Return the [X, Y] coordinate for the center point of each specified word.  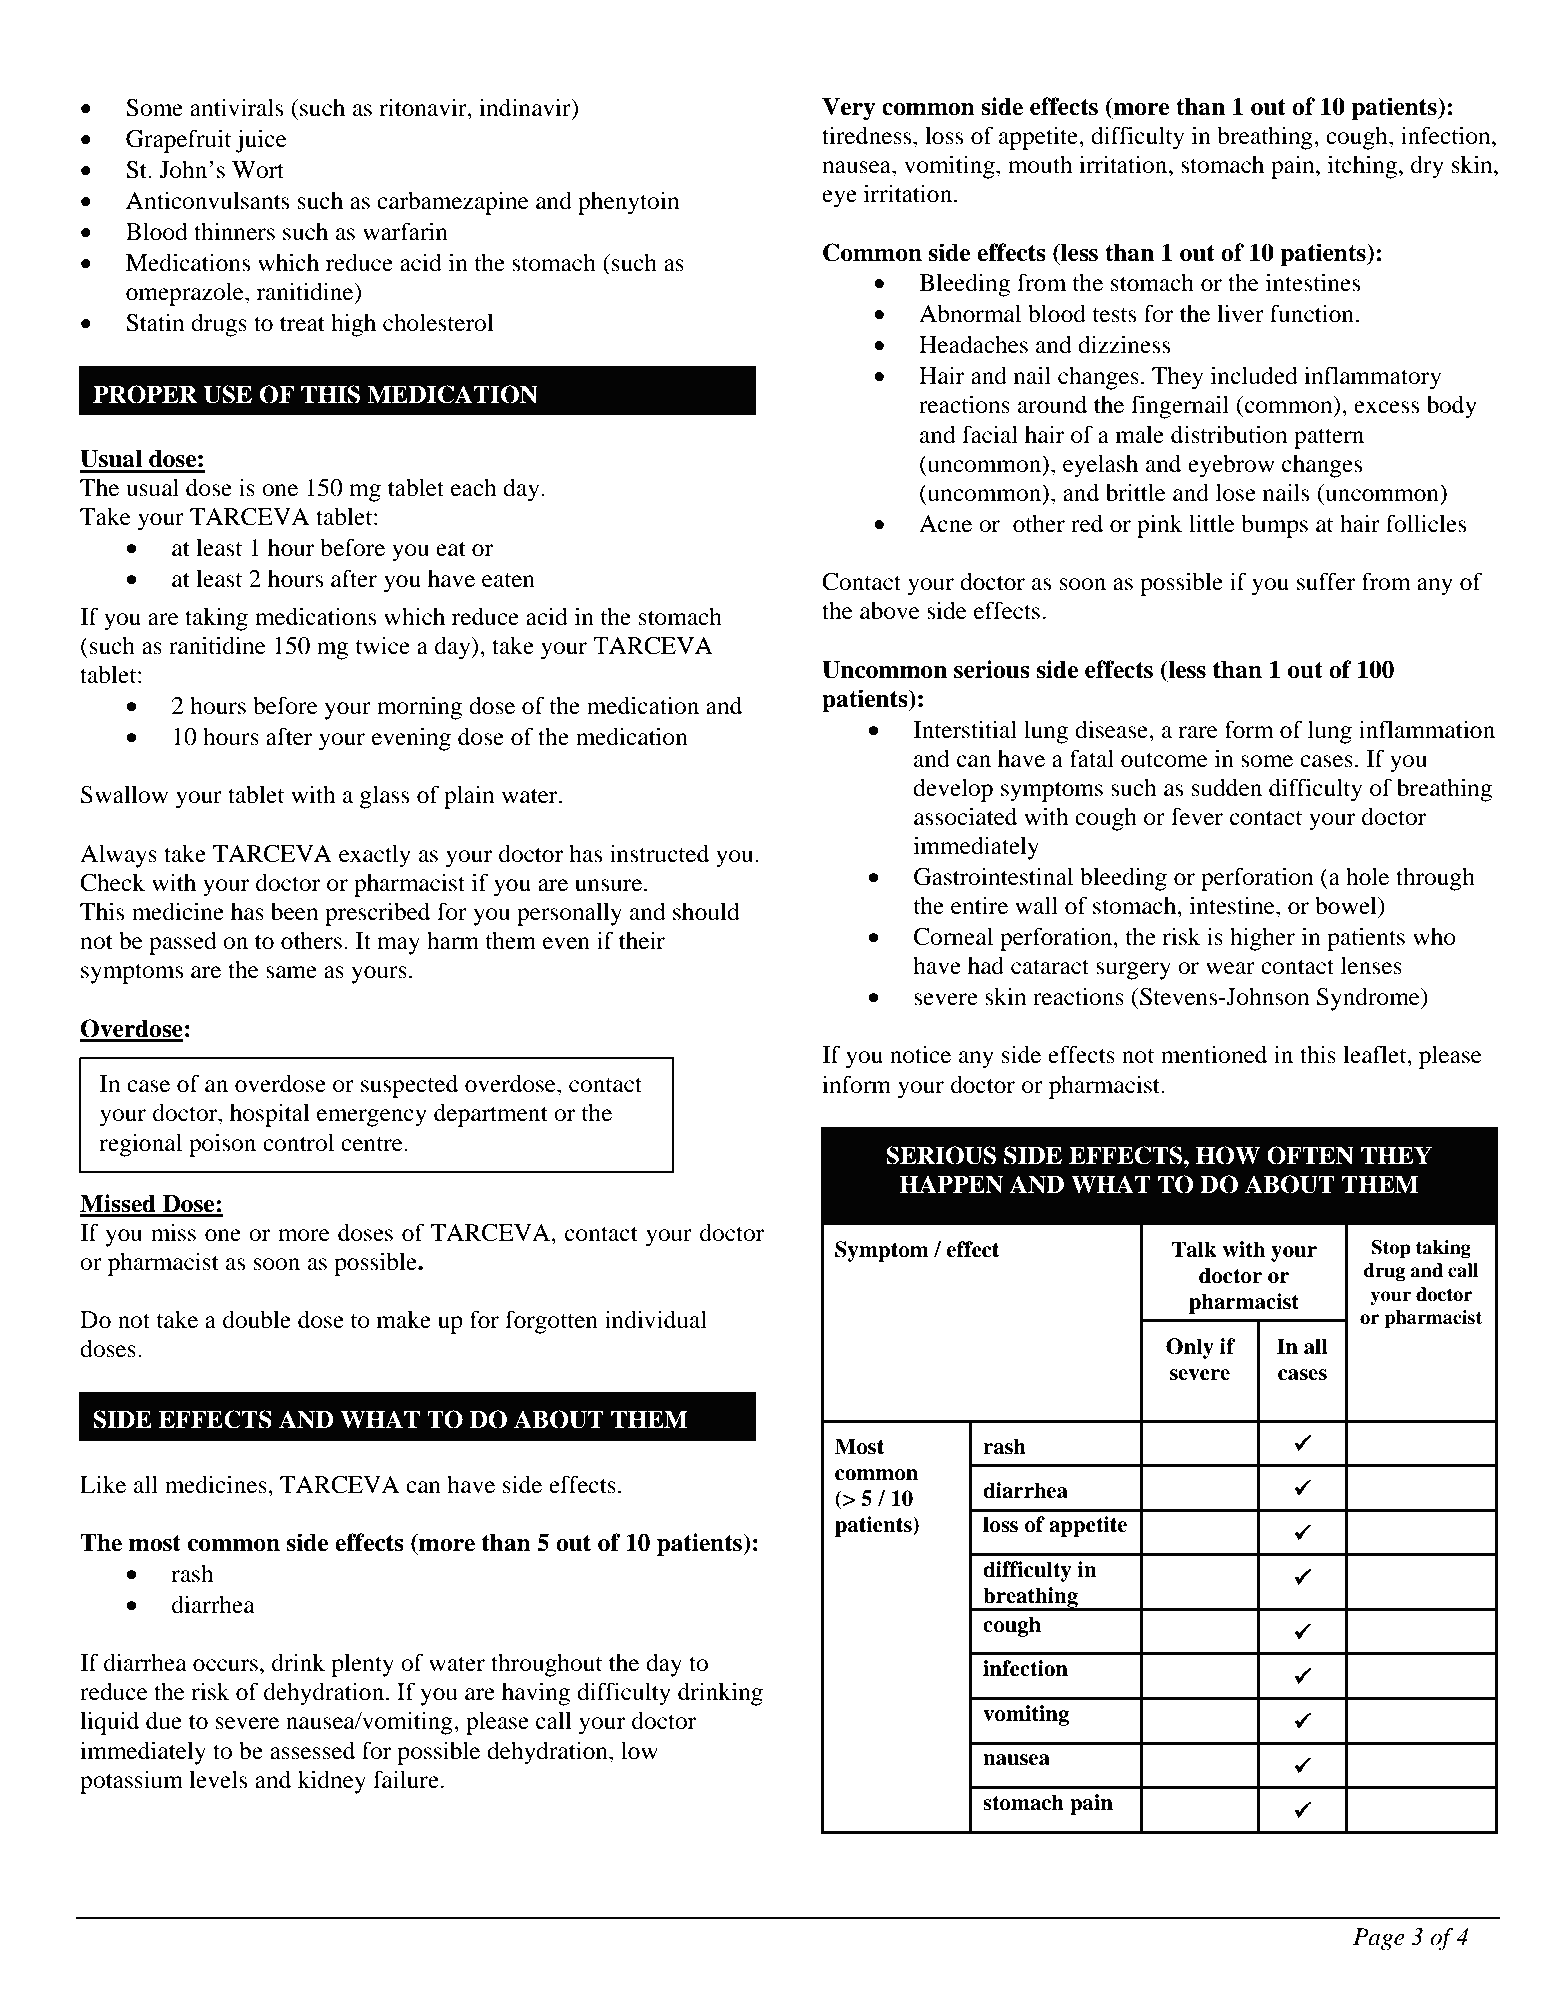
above [890, 611]
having [536, 1694]
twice [382, 645]
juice [261, 141]
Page [1379, 1939]
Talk [1194, 1249]
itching [1364, 167]
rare [1198, 732]
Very [849, 108]
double [257, 1320]
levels [218, 1779]
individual [656, 1319]
